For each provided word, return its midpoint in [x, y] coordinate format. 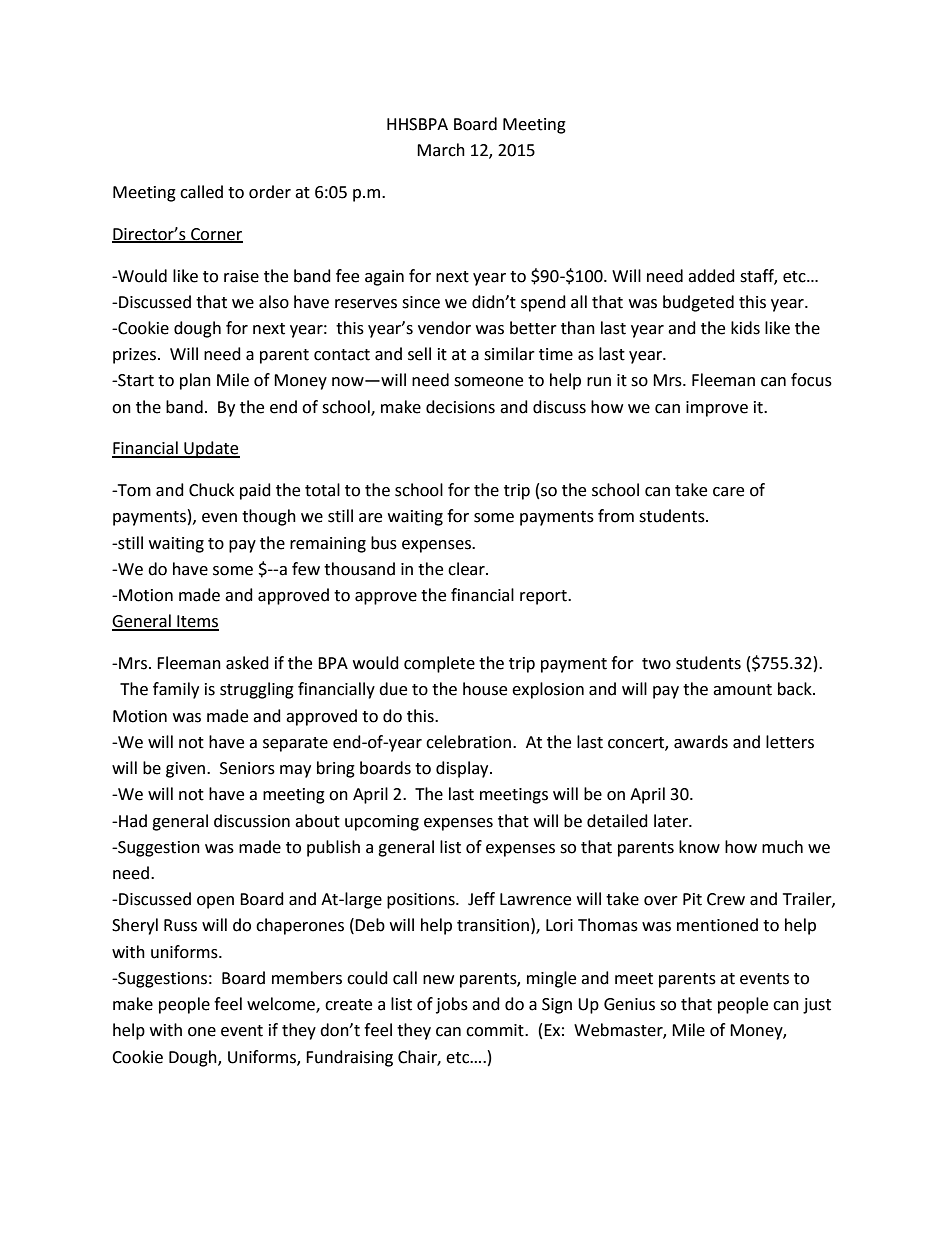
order [270, 192]
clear [467, 569]
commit [496, 1030]
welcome [282, 1005]
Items [197, 622]
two [656, 664]
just [817, 1006]
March [441, 150]
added [711, 276]
